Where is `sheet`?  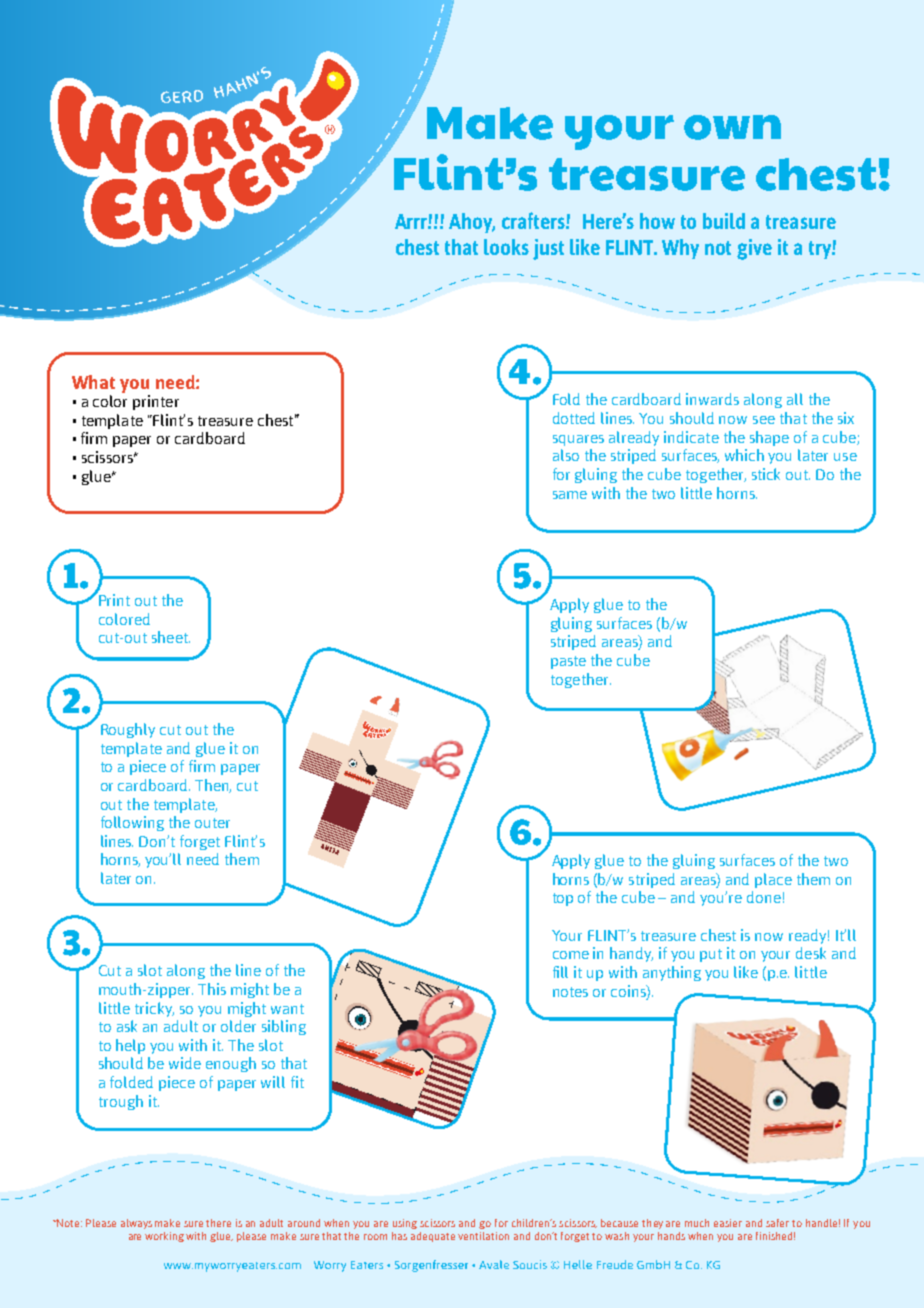
sheet is located at coordinates (171, 637).
